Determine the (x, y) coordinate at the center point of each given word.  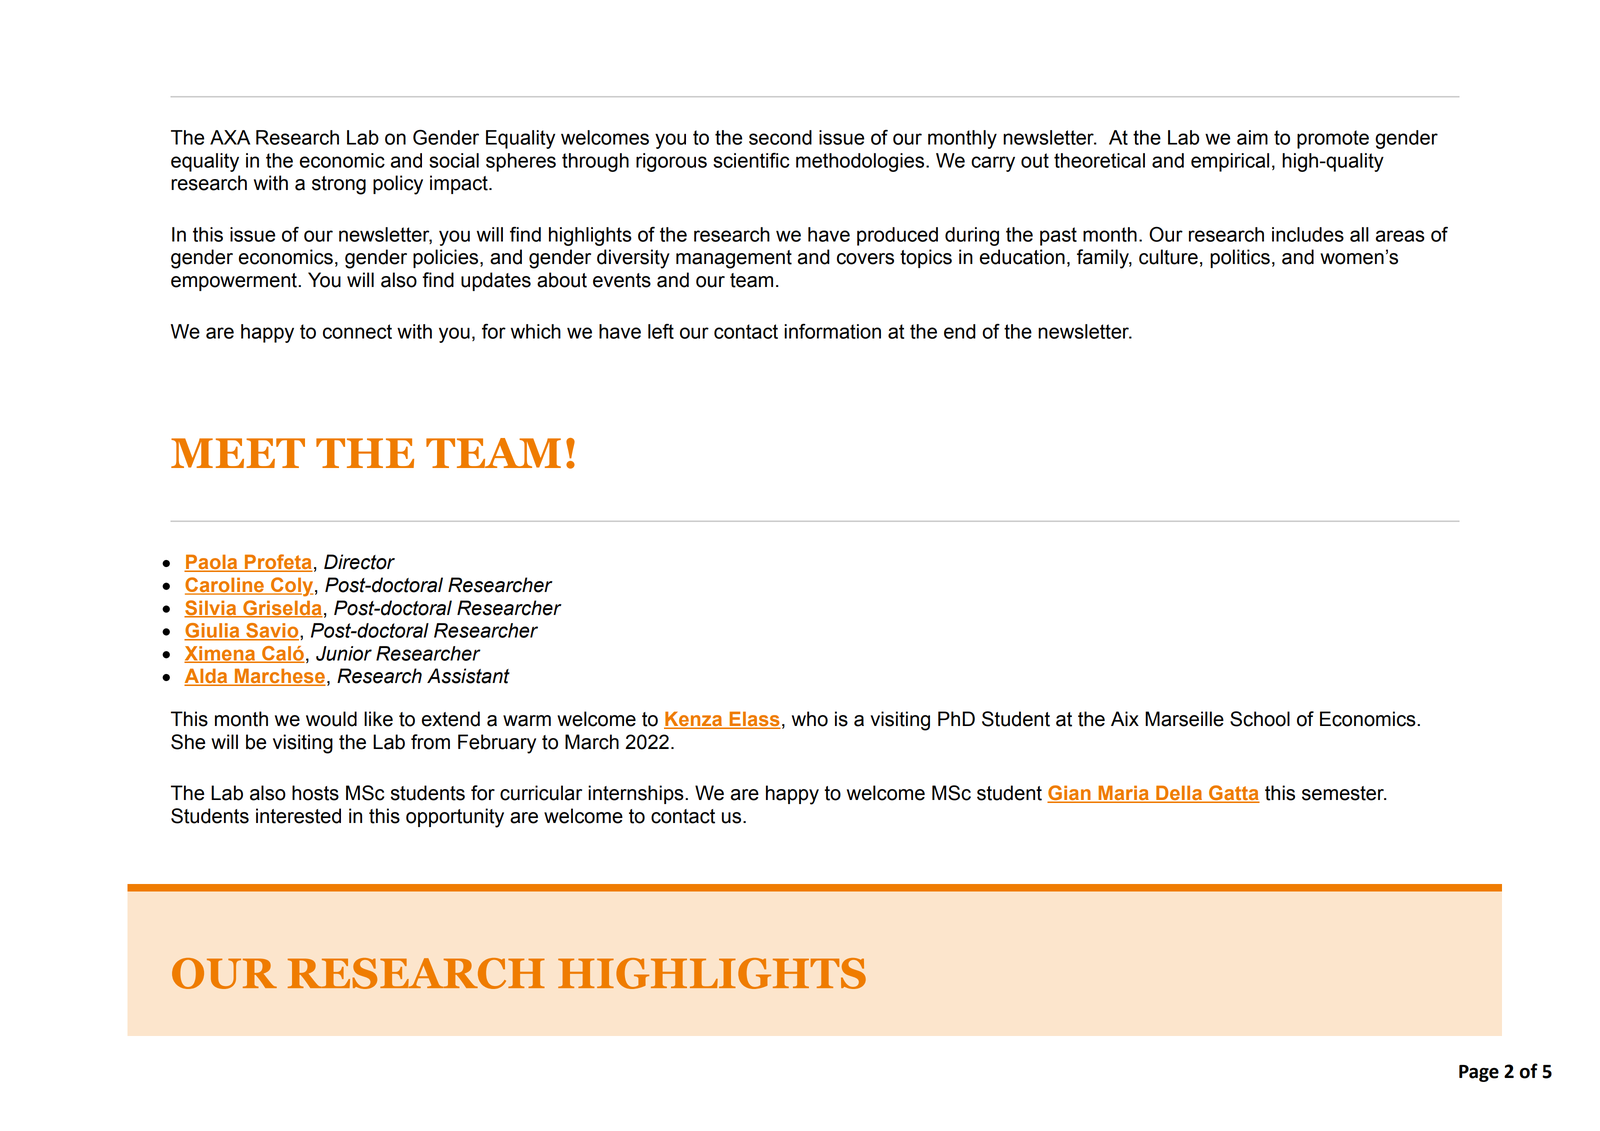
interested (298, 816)
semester (1344, 793)
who (810, 719)
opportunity (455, 818)
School (1260, 719)
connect (357, 331)
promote (1333, 139)
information (832, 331)
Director (359, 562)
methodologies (861, 162)
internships (637, 794)
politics (1240, 258)
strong (339, 185)
